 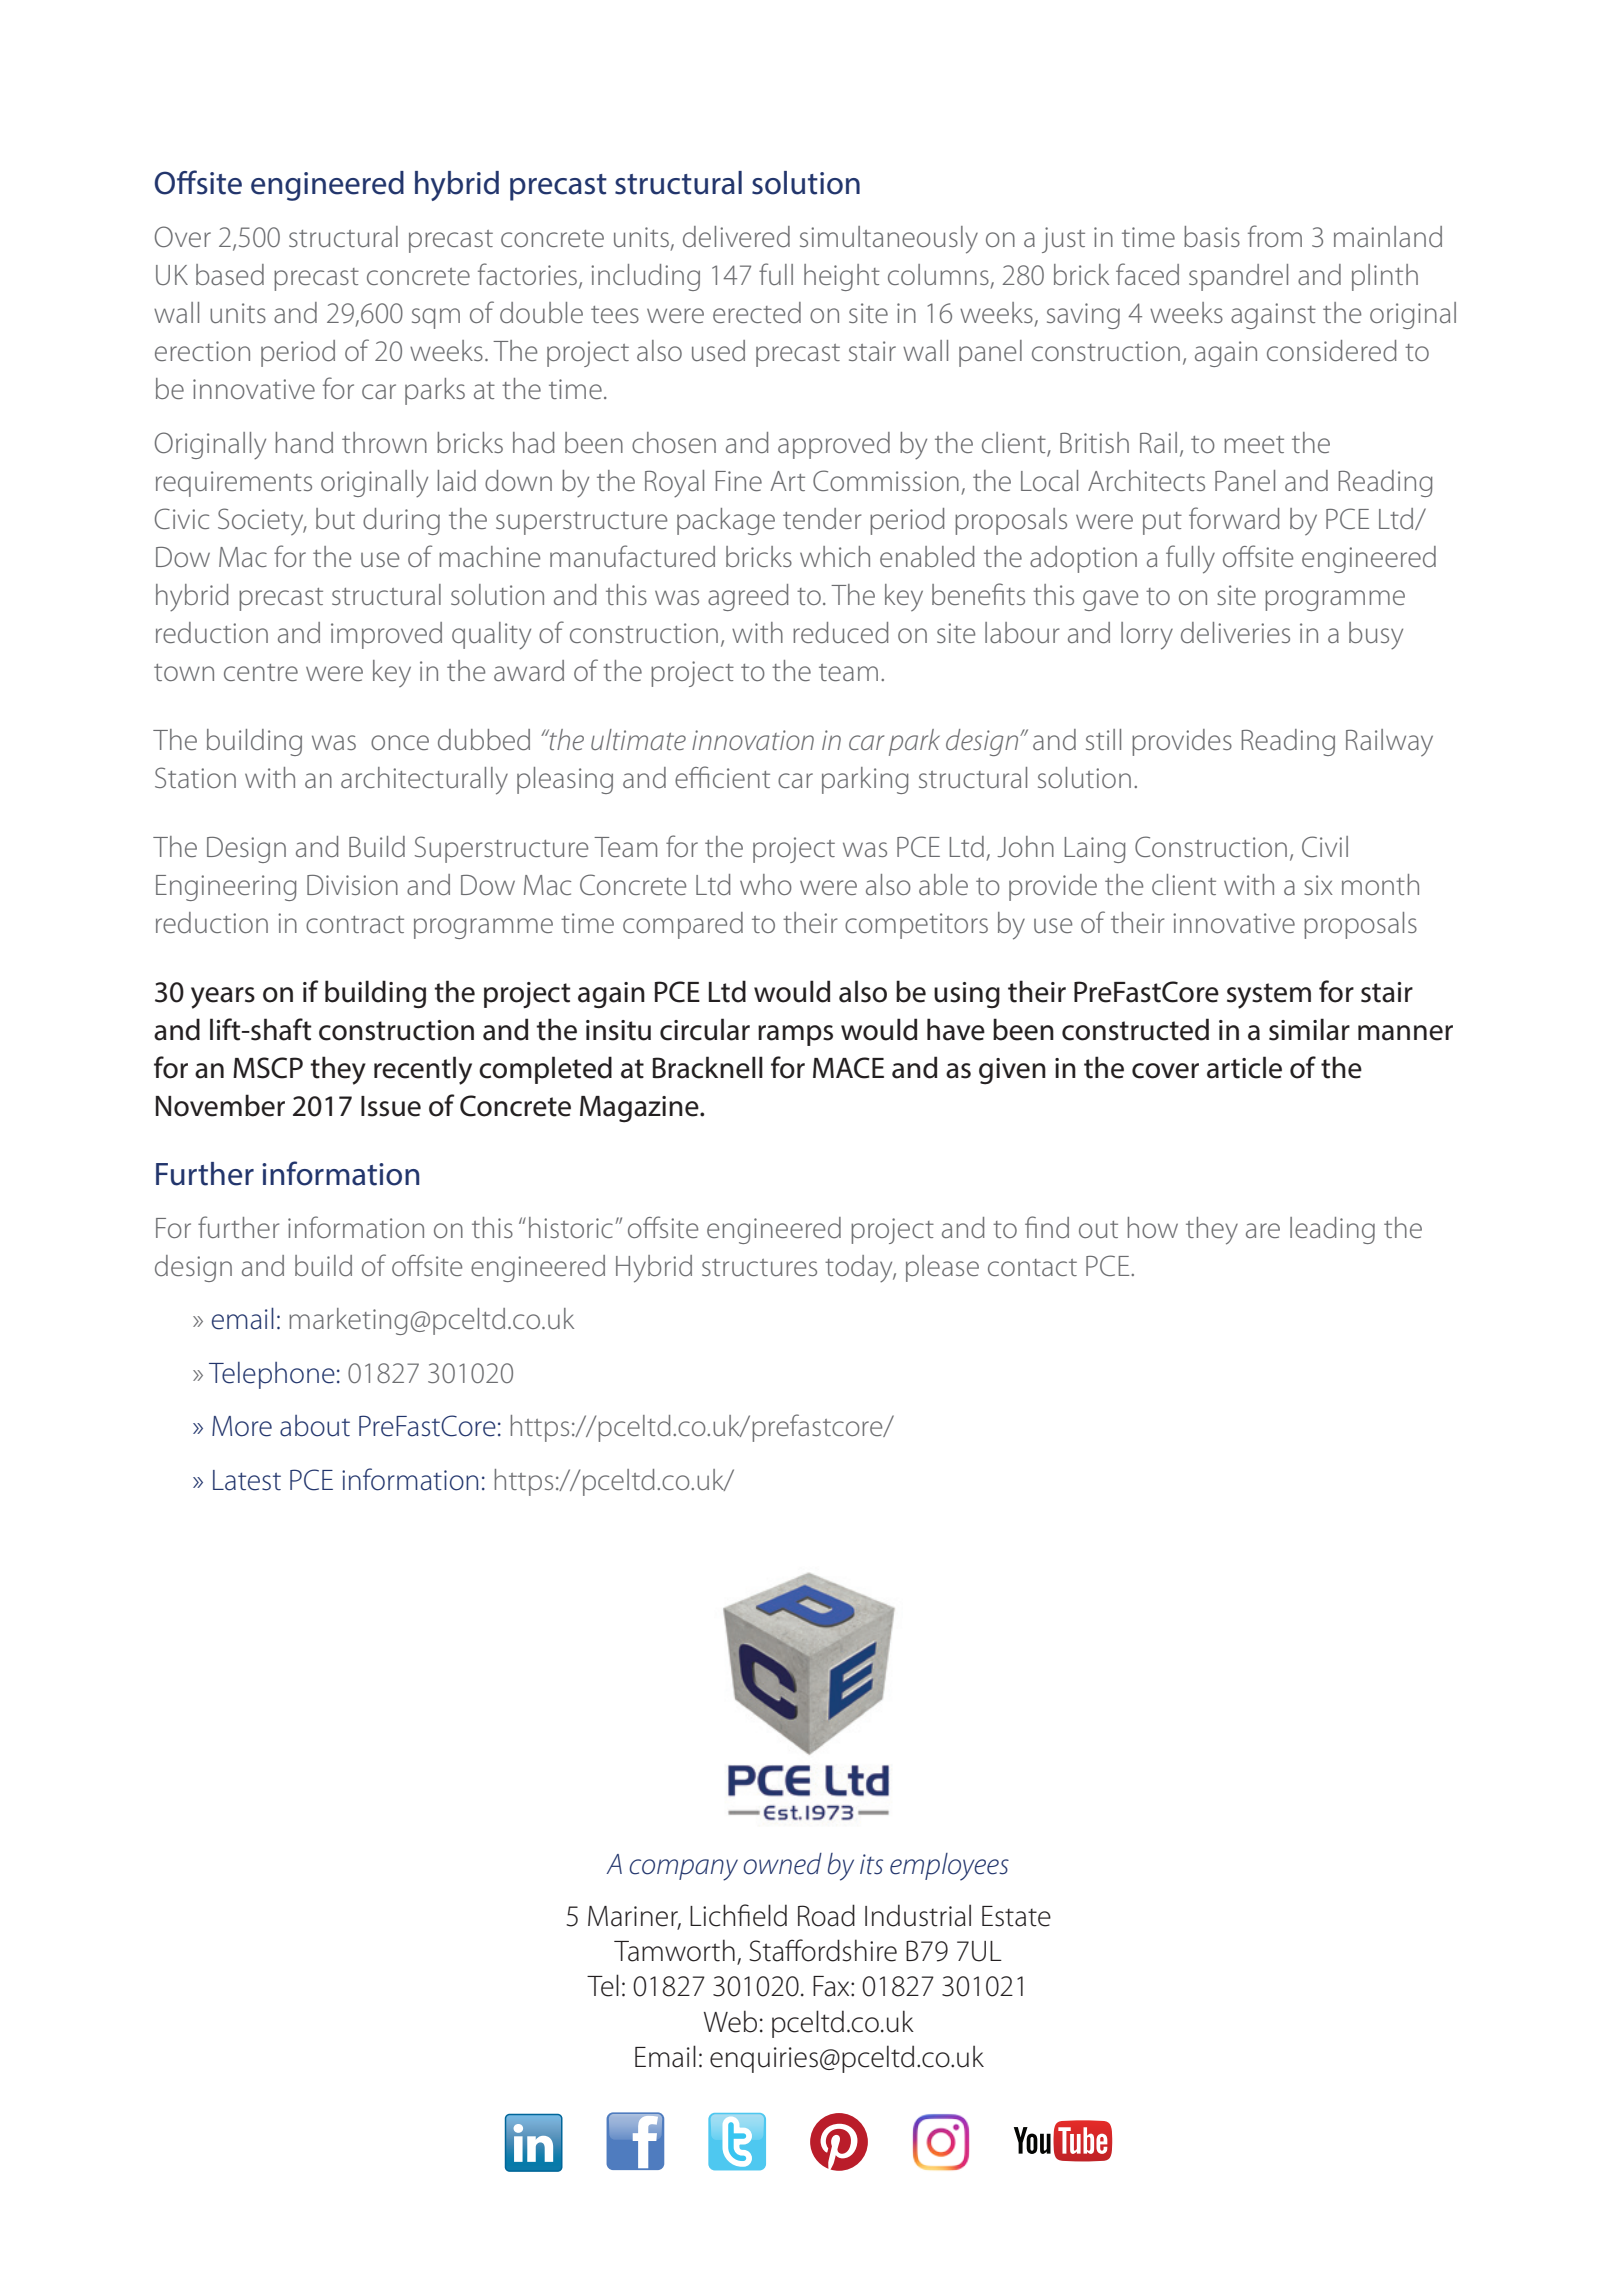 I want to click on from, so click(x=1275, y=236).
